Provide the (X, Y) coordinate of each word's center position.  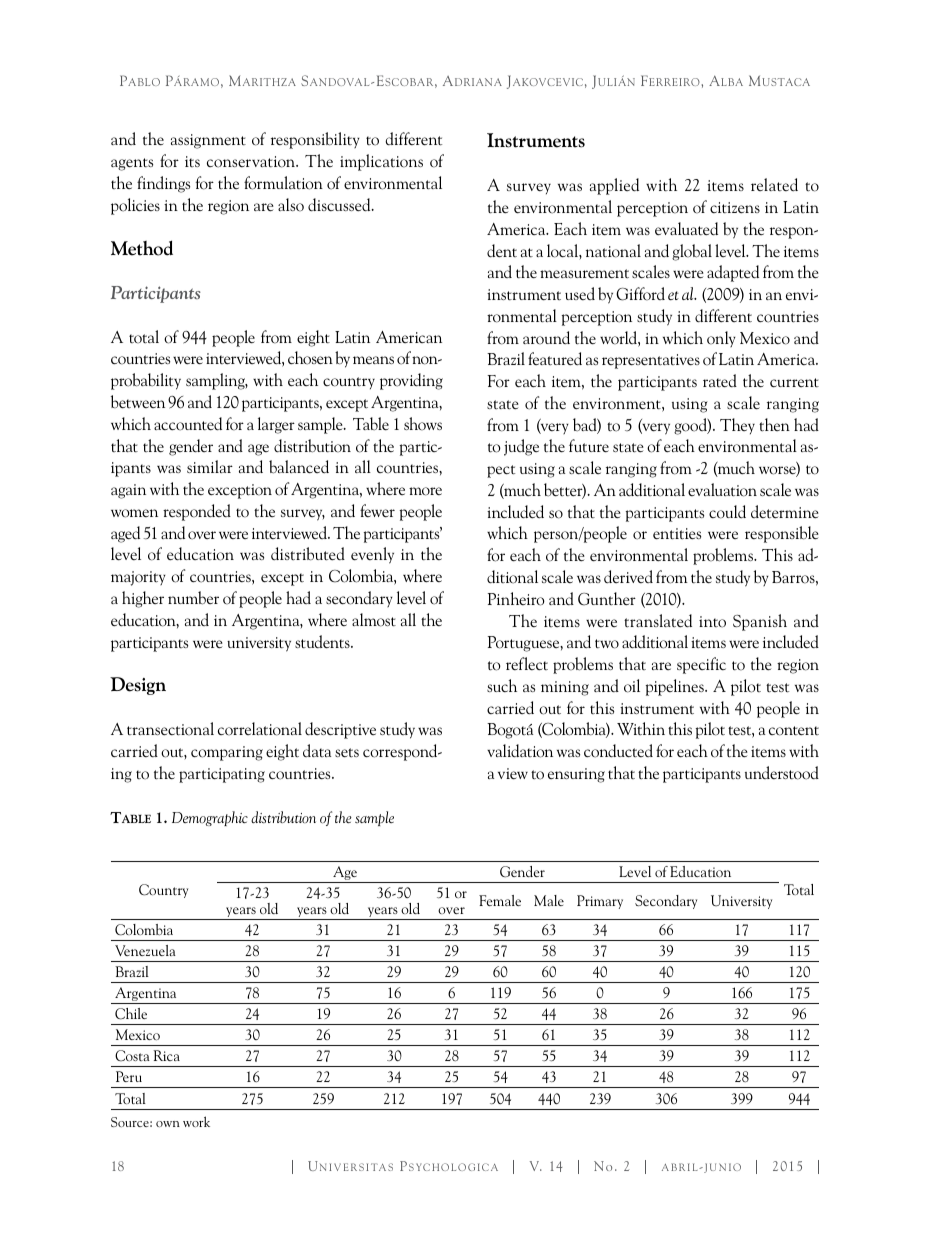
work (196, 1121)
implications (381, 162)
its (192, 161)
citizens (735, 208)
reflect (527, 663)
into (712, 622)
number (193, 598)
